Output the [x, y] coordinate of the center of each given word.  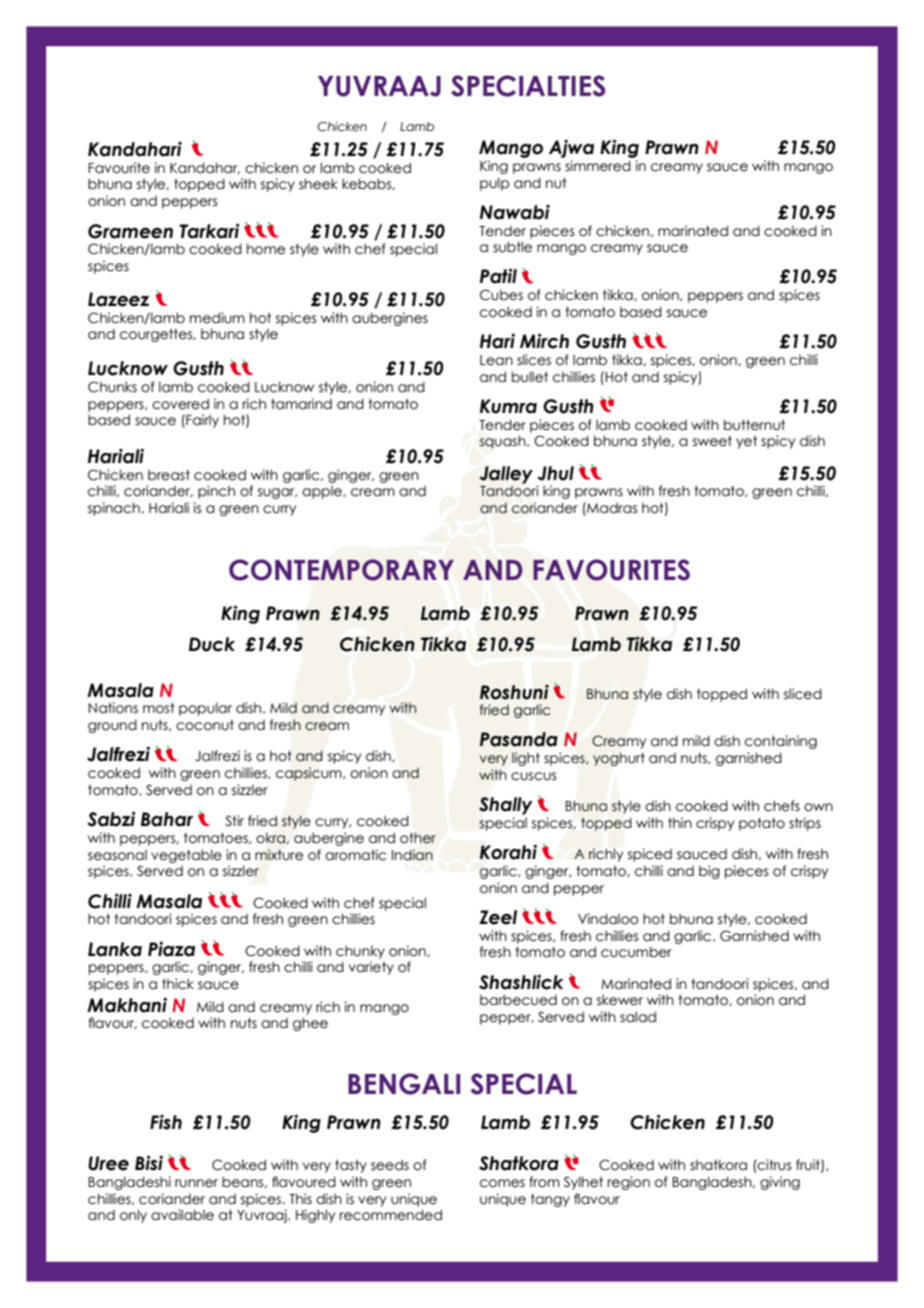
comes [502, 1183]
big [709, 872]
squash [503, 442]
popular [205, 709]
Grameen [130, 231]
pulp [495, 184]
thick [178, 984]
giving [780, 1183]
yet [746, 442]
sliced [803, 694]
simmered [598, 166]
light [526, 759]
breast [169, 475]
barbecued [518, 1000]
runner [196, 1183]
